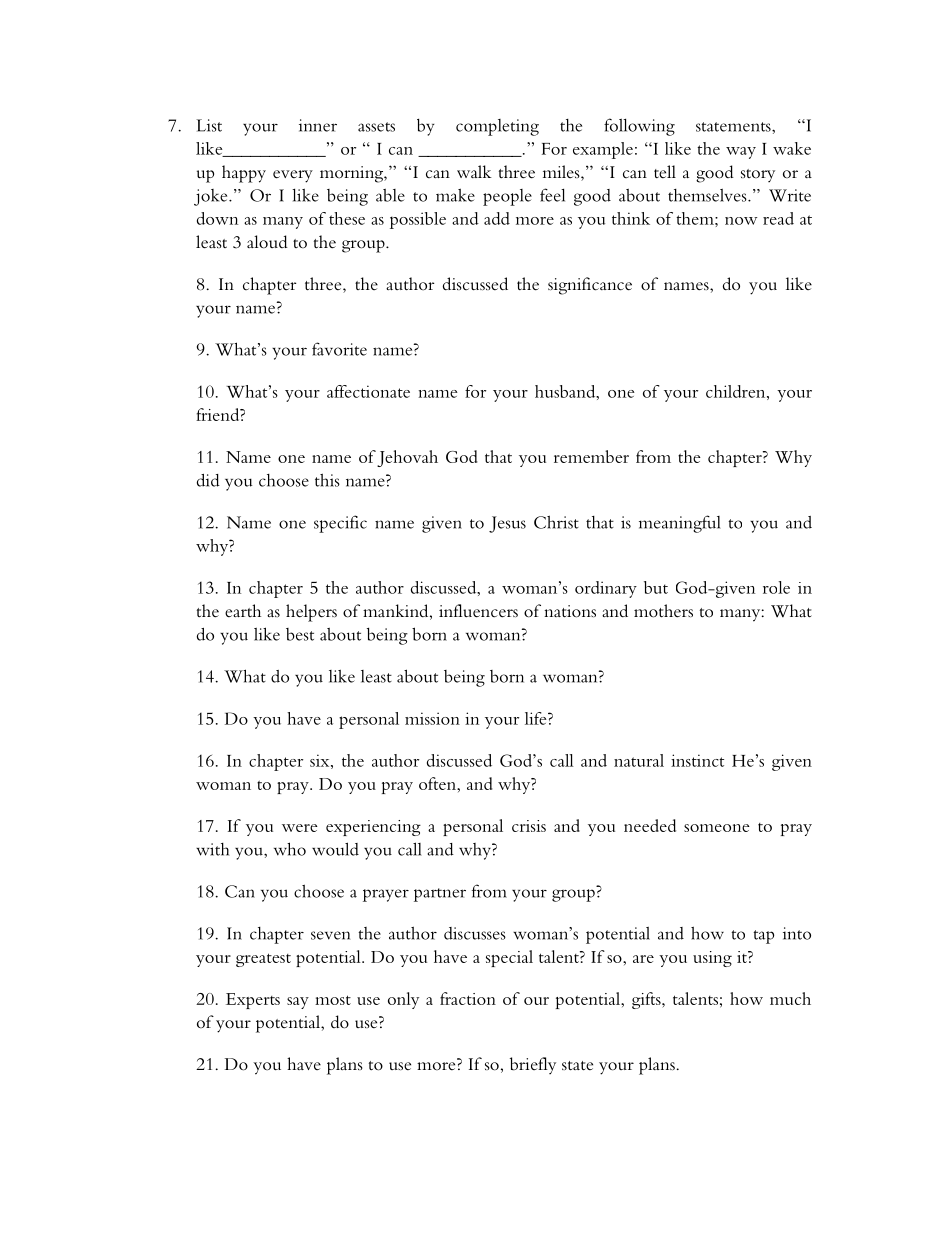  I want to click on briefly, so click(533, 1065).
